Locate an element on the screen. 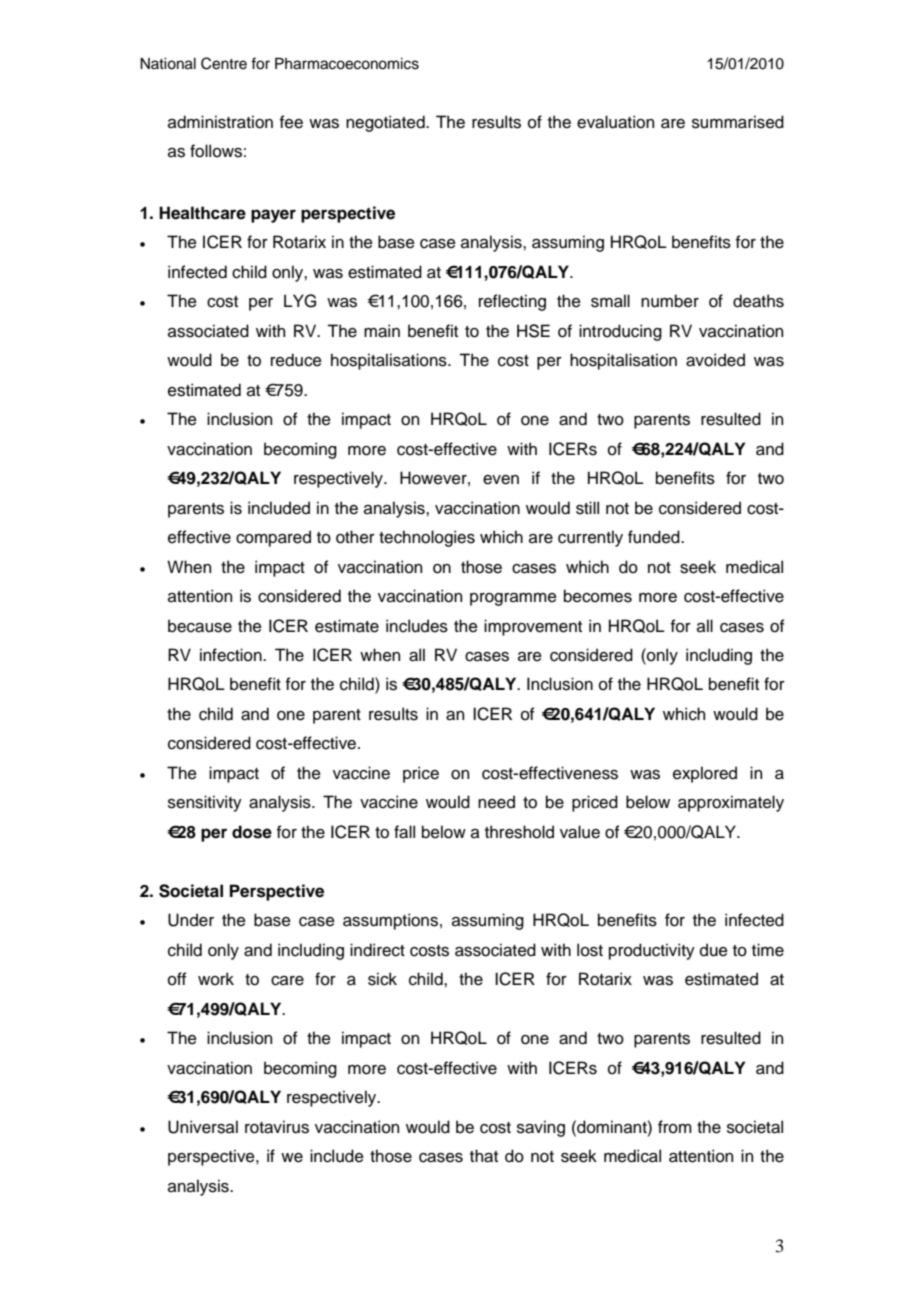 This screenshot has height=1308, width=924. negotiated is located at coordinates (386, 123).
